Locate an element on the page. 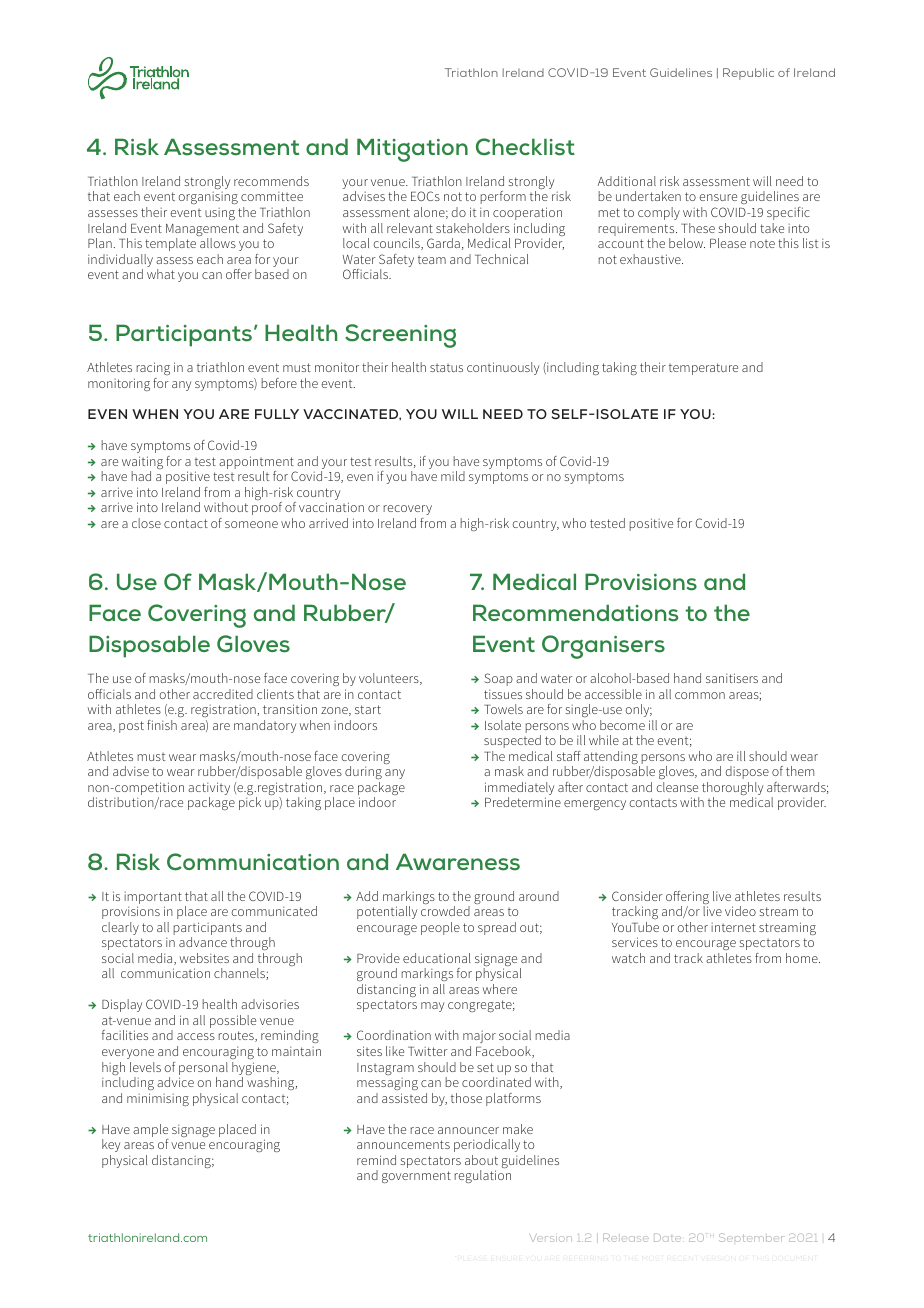 This page has height=1308, width=924. regulation is located at coordinates (482, 1176).
